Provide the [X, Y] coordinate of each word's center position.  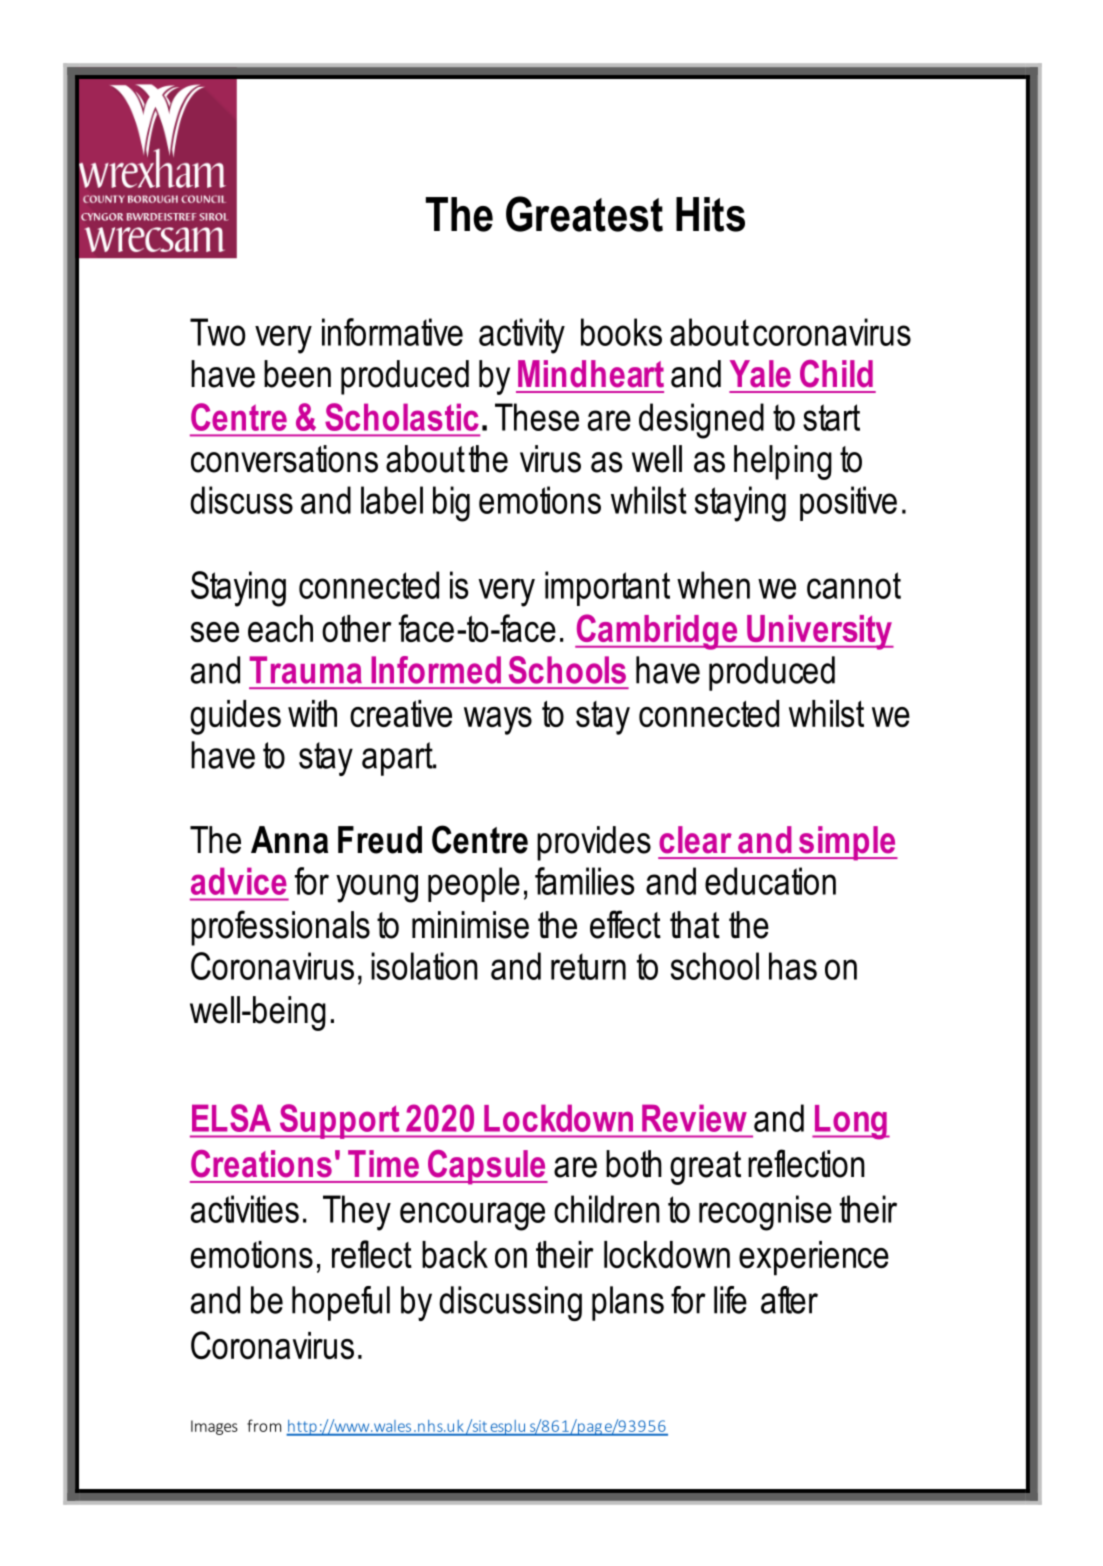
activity [522, 336]
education [770, 881]
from [264, 1425]
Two [217, 332]
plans [628, 1303]
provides [594, 843]
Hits [710, 214]
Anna [289, 840]
